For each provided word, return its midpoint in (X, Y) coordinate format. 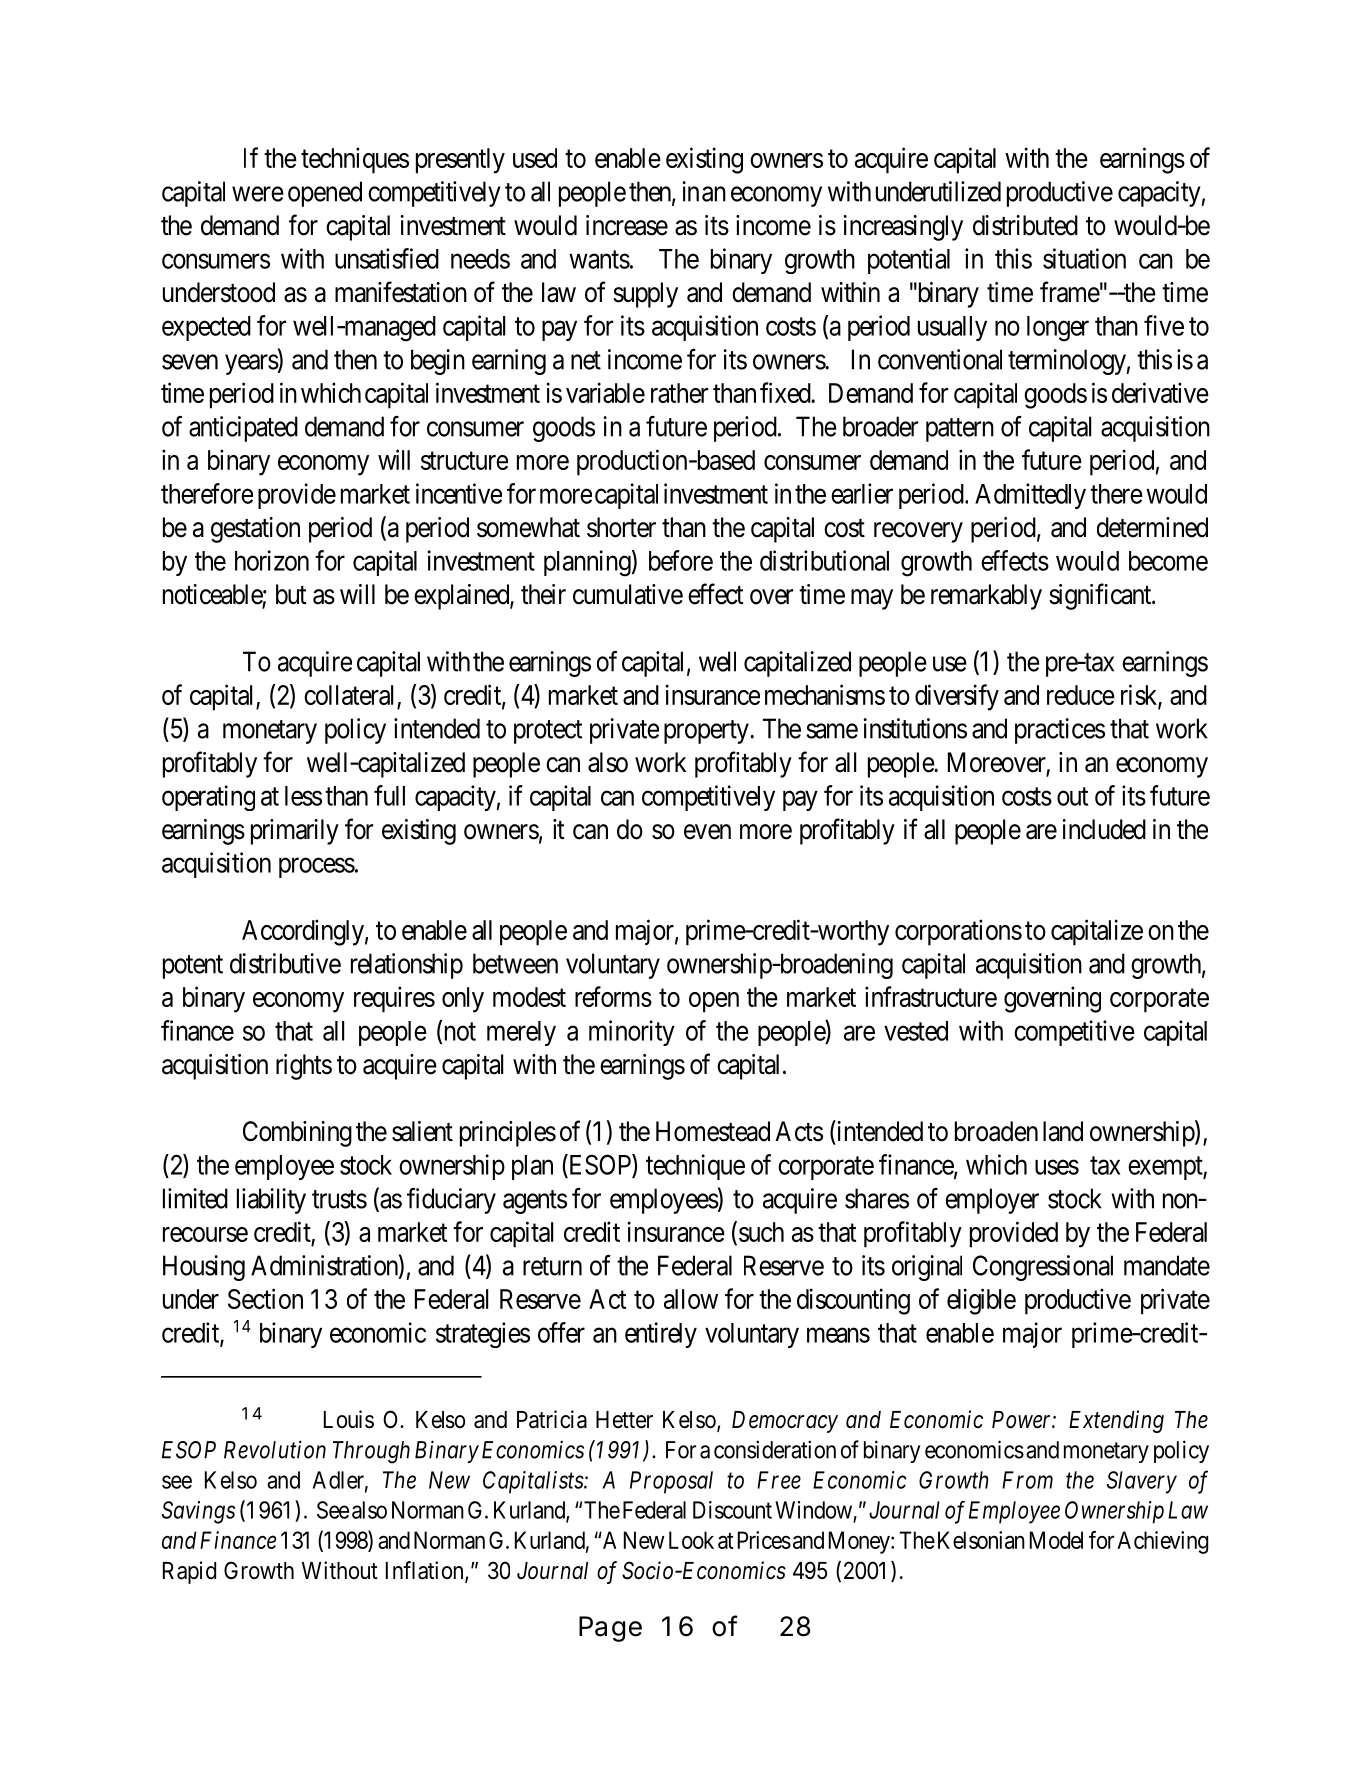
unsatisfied (387, 258)
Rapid (189, 1572)
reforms (613, 996)
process (317, 868)
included (1104, 829)
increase (627, 225)
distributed (1025, 225)
